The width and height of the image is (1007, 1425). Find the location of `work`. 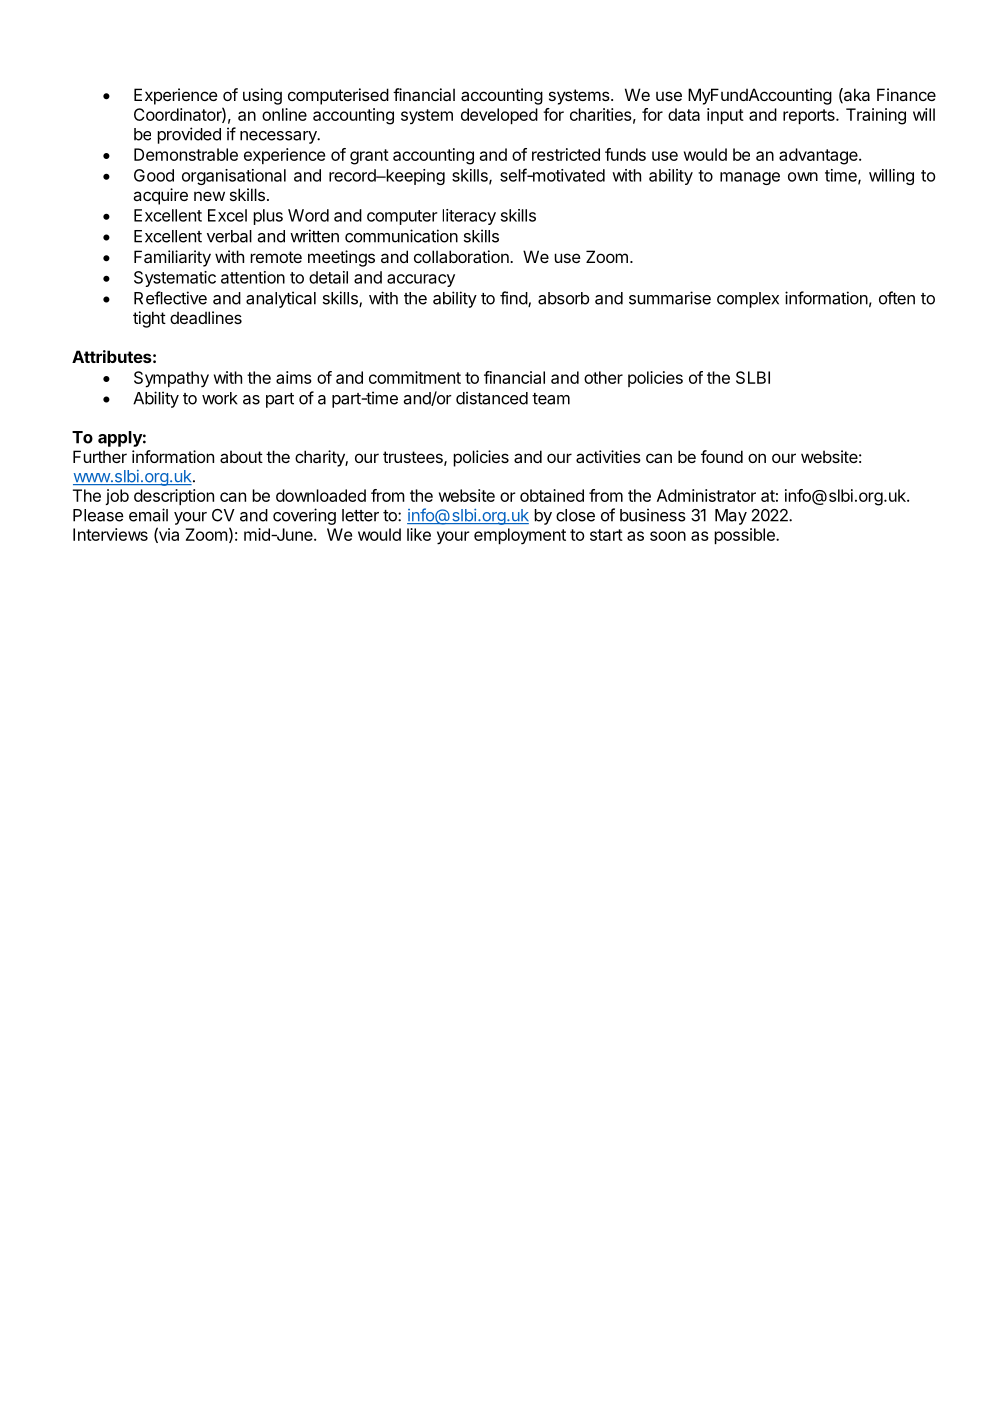

work is located at coordinates (220, 398).
